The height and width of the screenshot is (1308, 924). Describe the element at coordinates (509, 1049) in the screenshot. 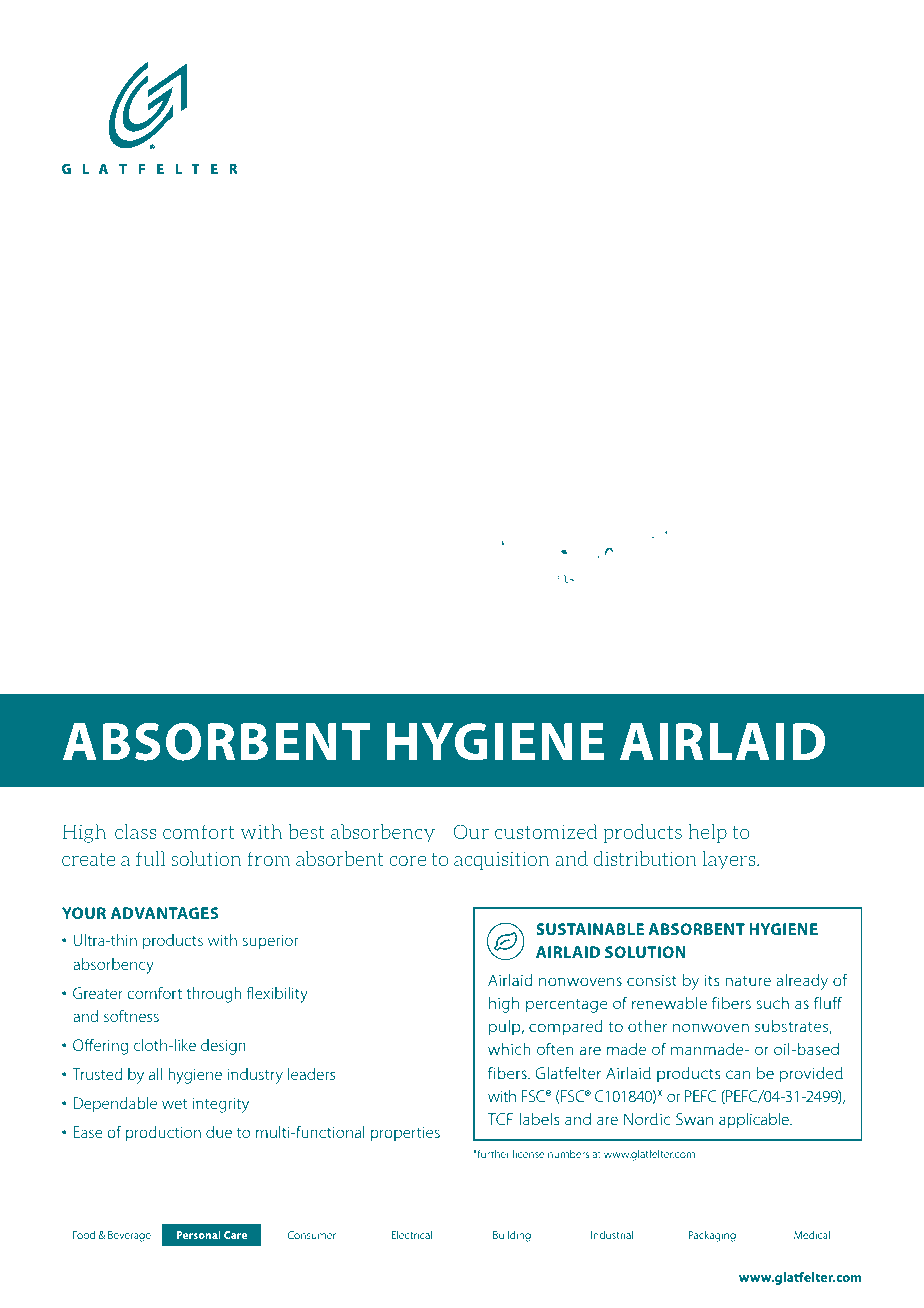

I see `which` at that location.
